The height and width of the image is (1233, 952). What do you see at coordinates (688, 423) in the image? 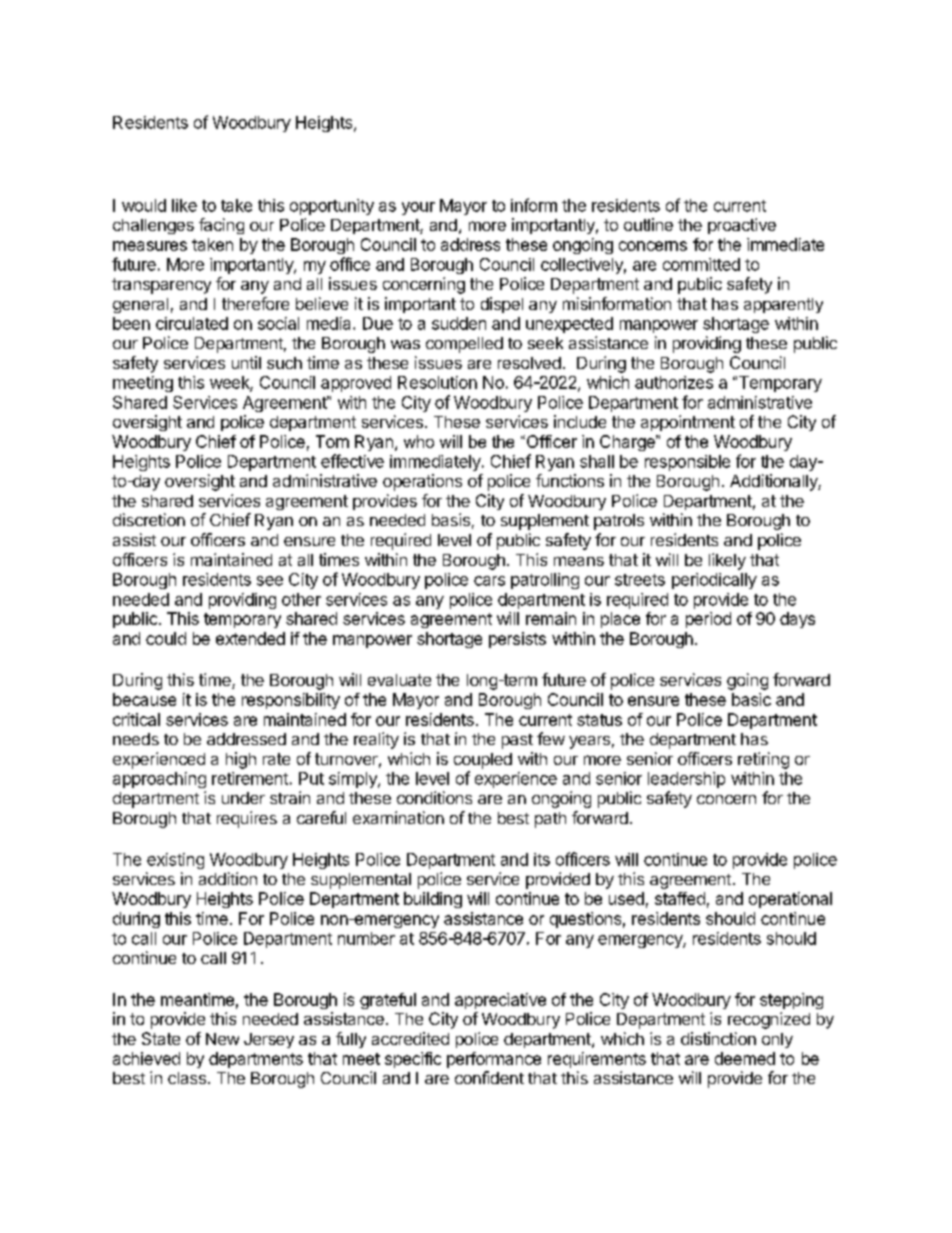
I see `appointment` at bounding box center [688, 423].
